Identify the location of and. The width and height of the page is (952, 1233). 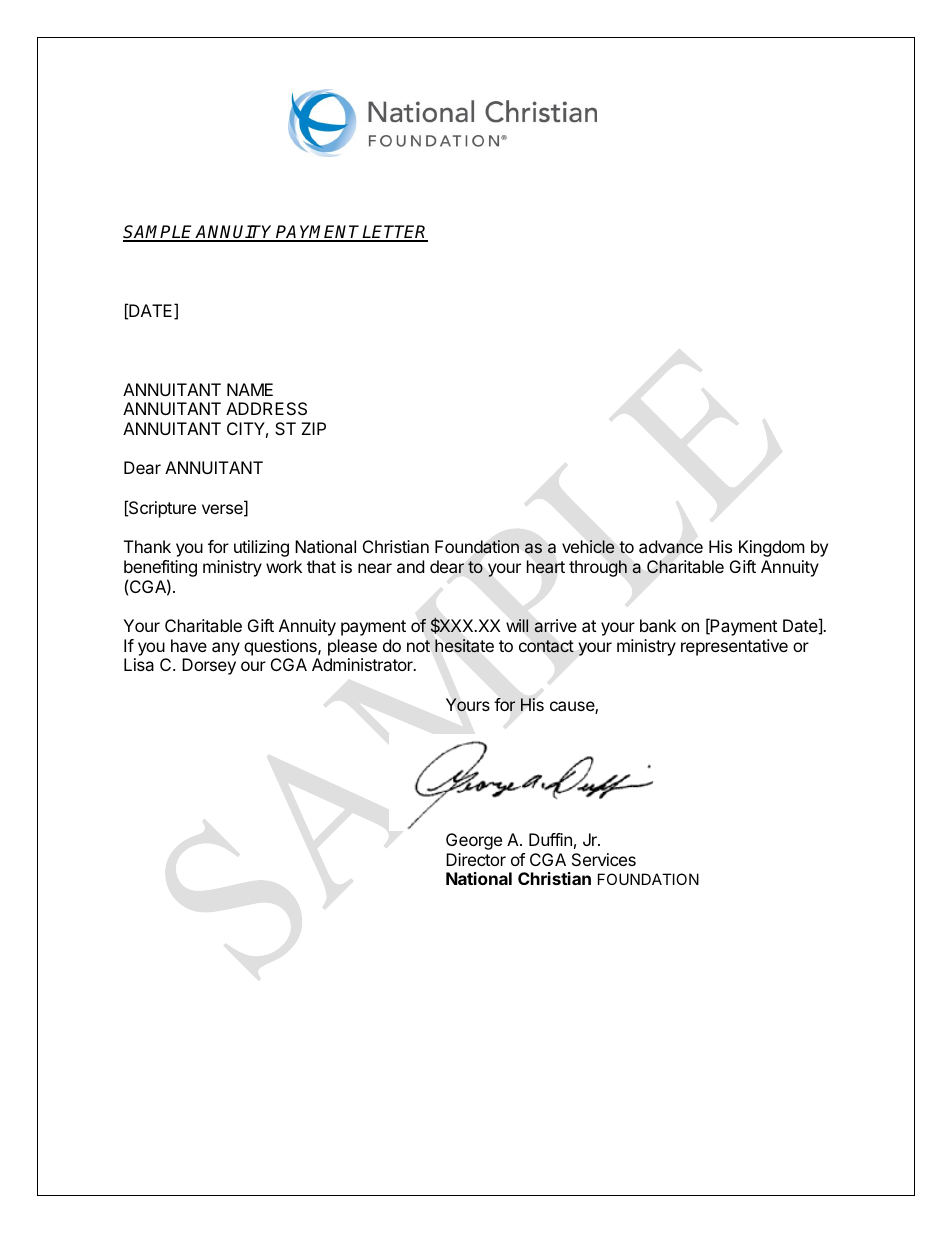
(410, 566).
